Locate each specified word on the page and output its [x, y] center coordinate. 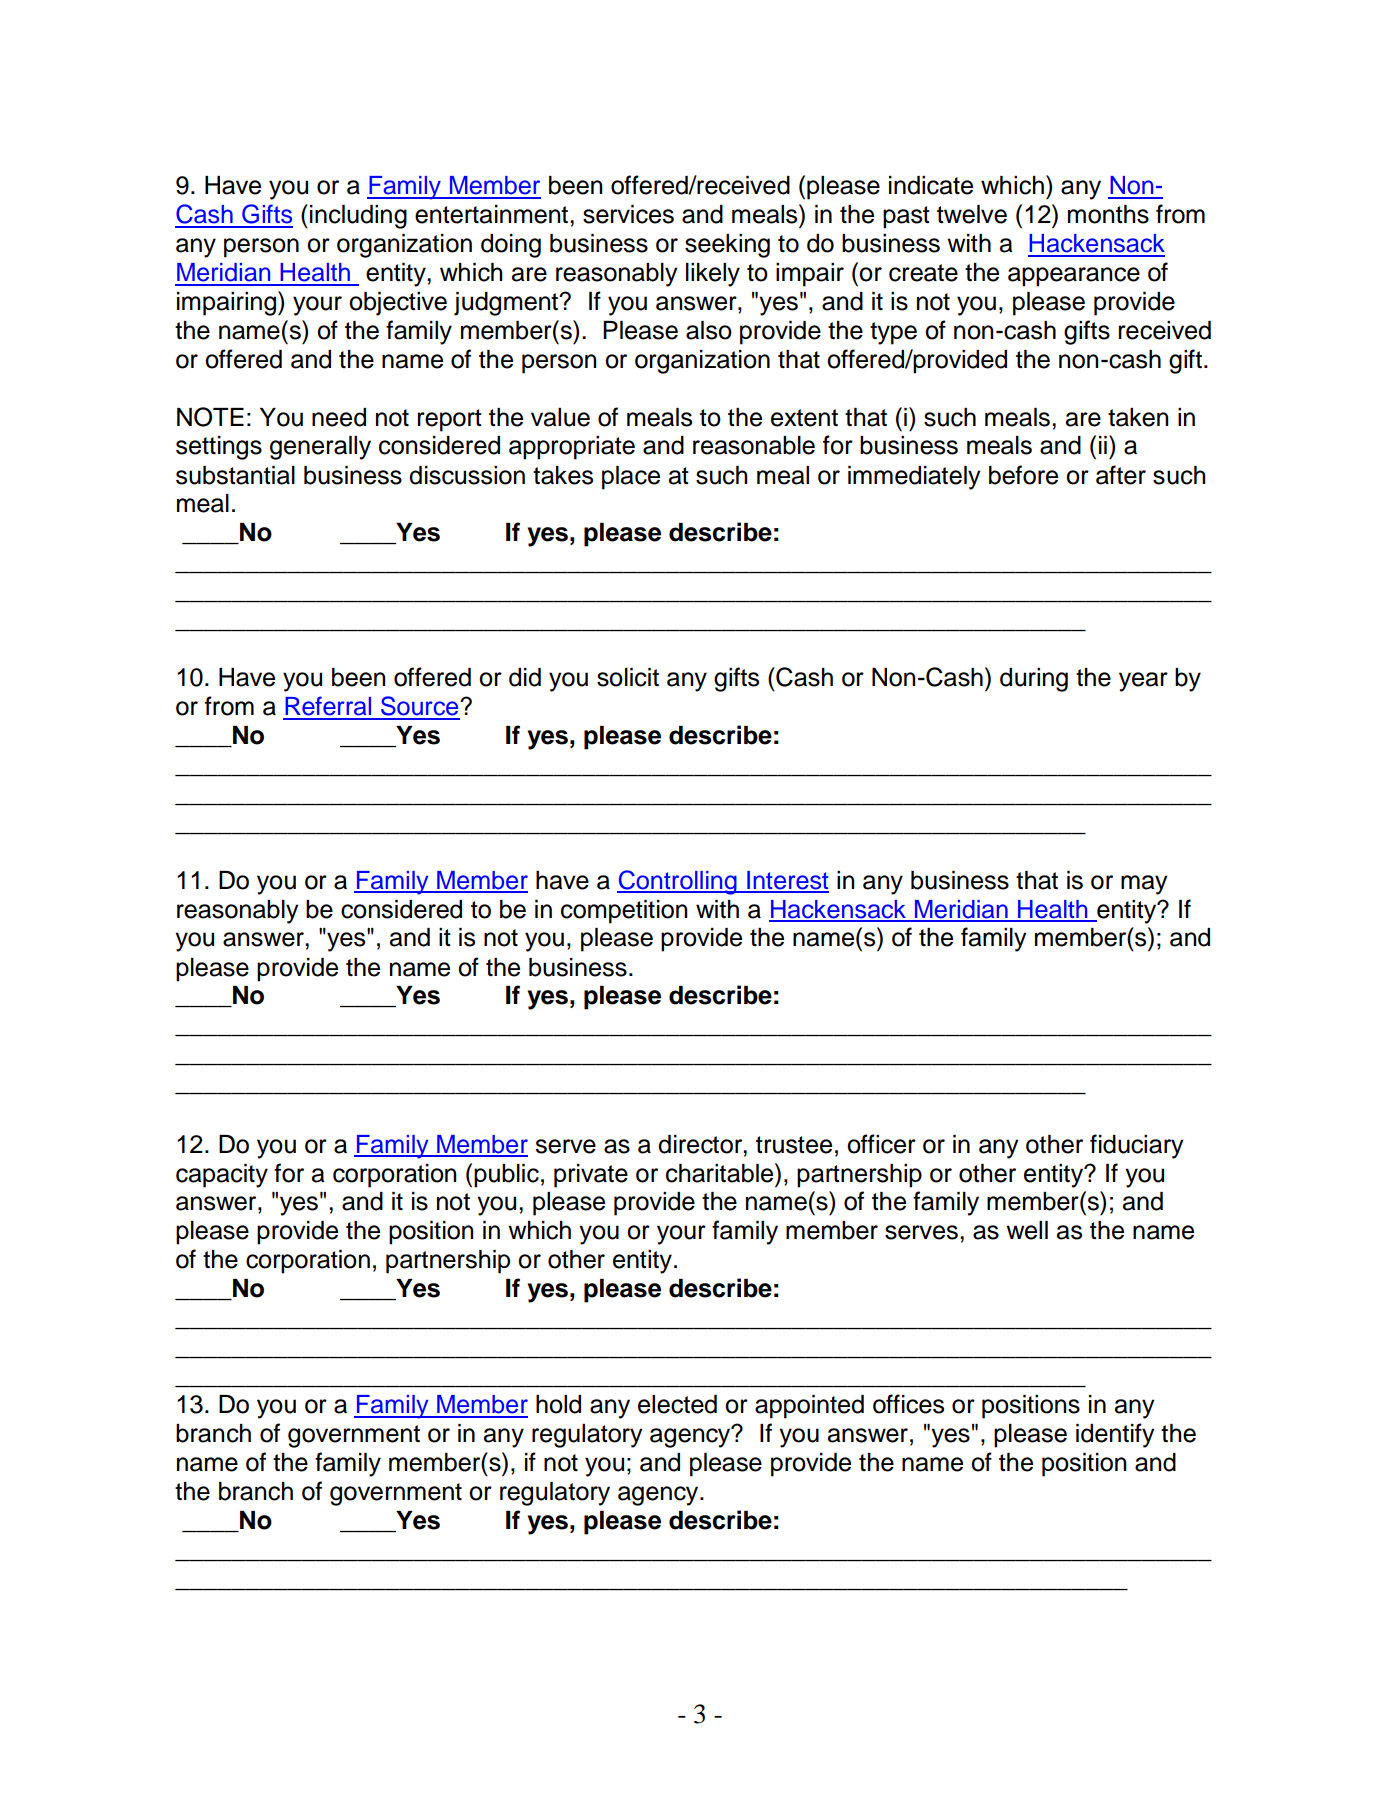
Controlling [678, 882]
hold [558, 1404]
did [525, 677]
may [1144, 885]
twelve [972, 214]
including [358, 217]
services [628, 214]
